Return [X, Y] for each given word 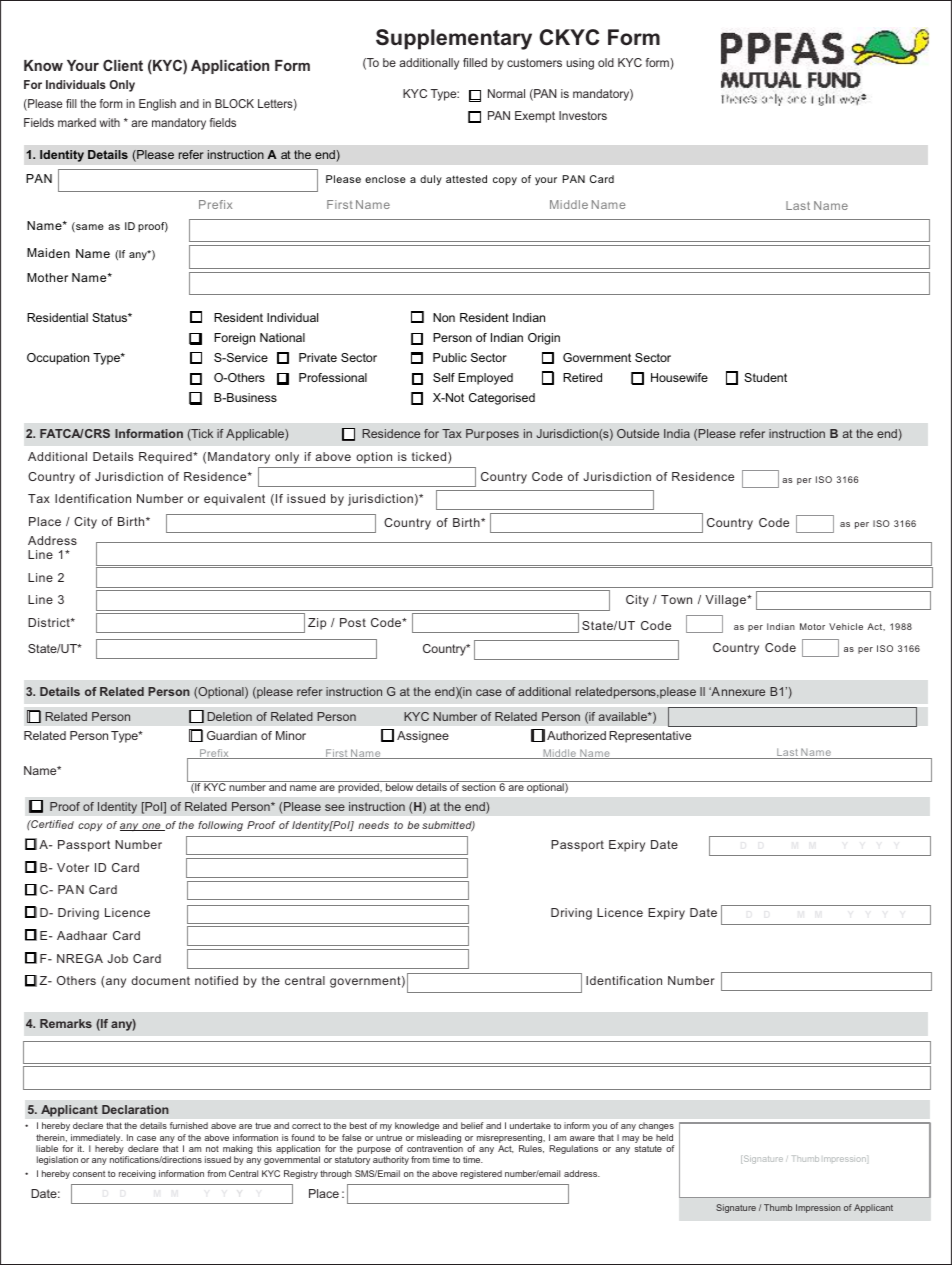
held [664, 1137]
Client [123, 65]
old [606, 62]
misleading [439, 1140]
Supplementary [454, 39]
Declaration [135, 1109]
